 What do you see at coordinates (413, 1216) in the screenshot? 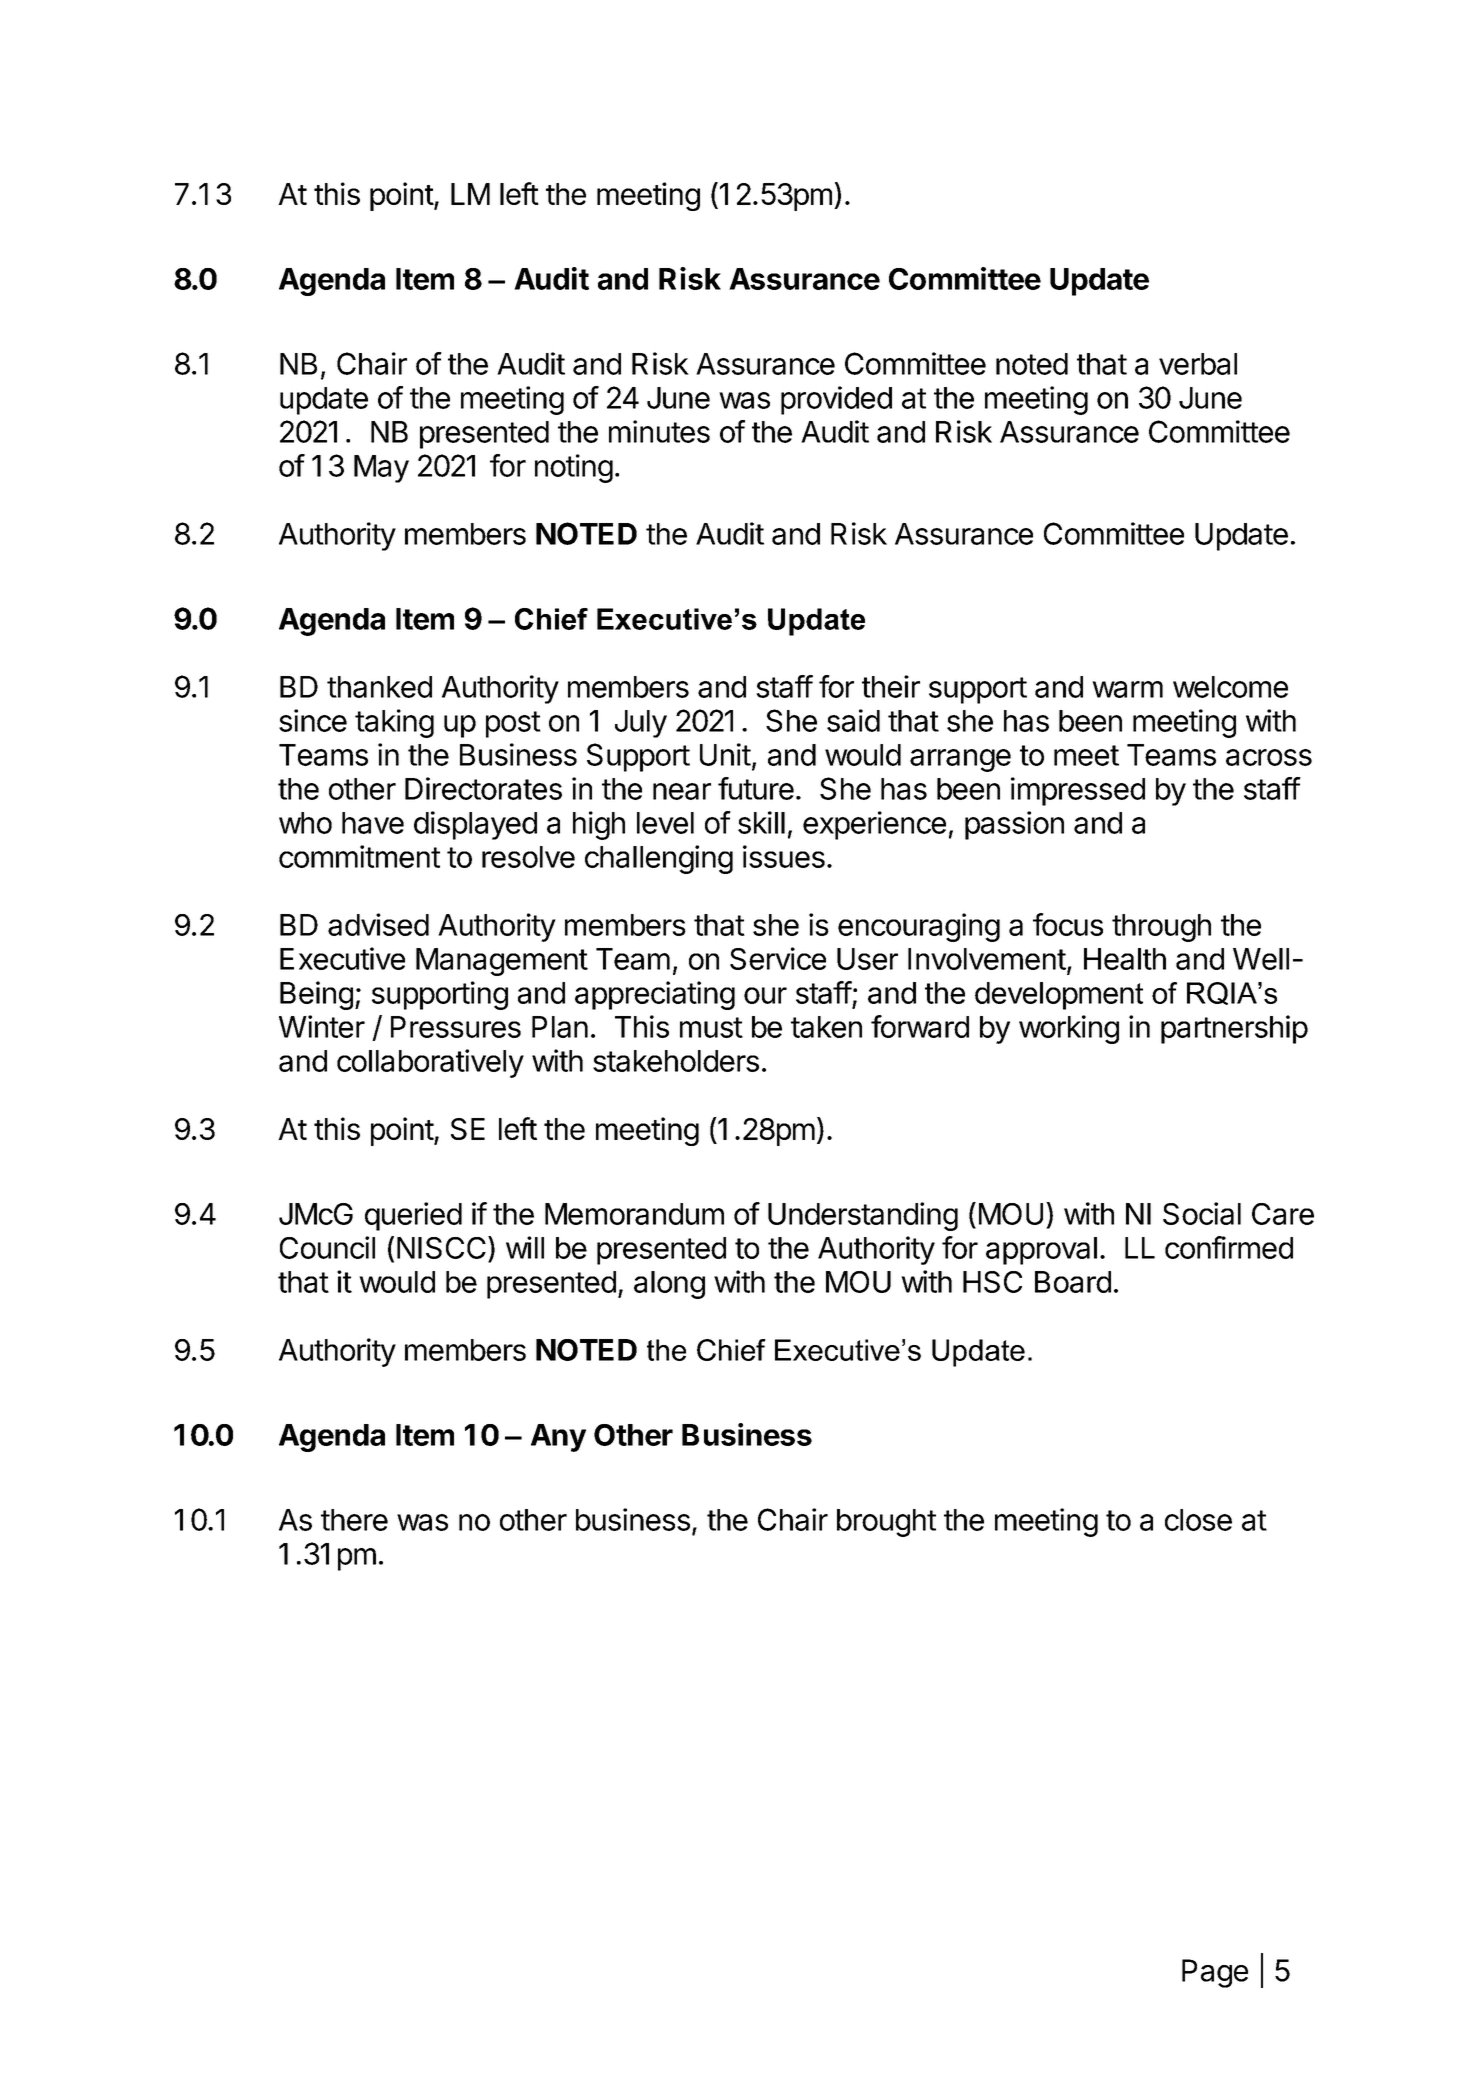
I see `queried` at bounding box center [413, 1216].
